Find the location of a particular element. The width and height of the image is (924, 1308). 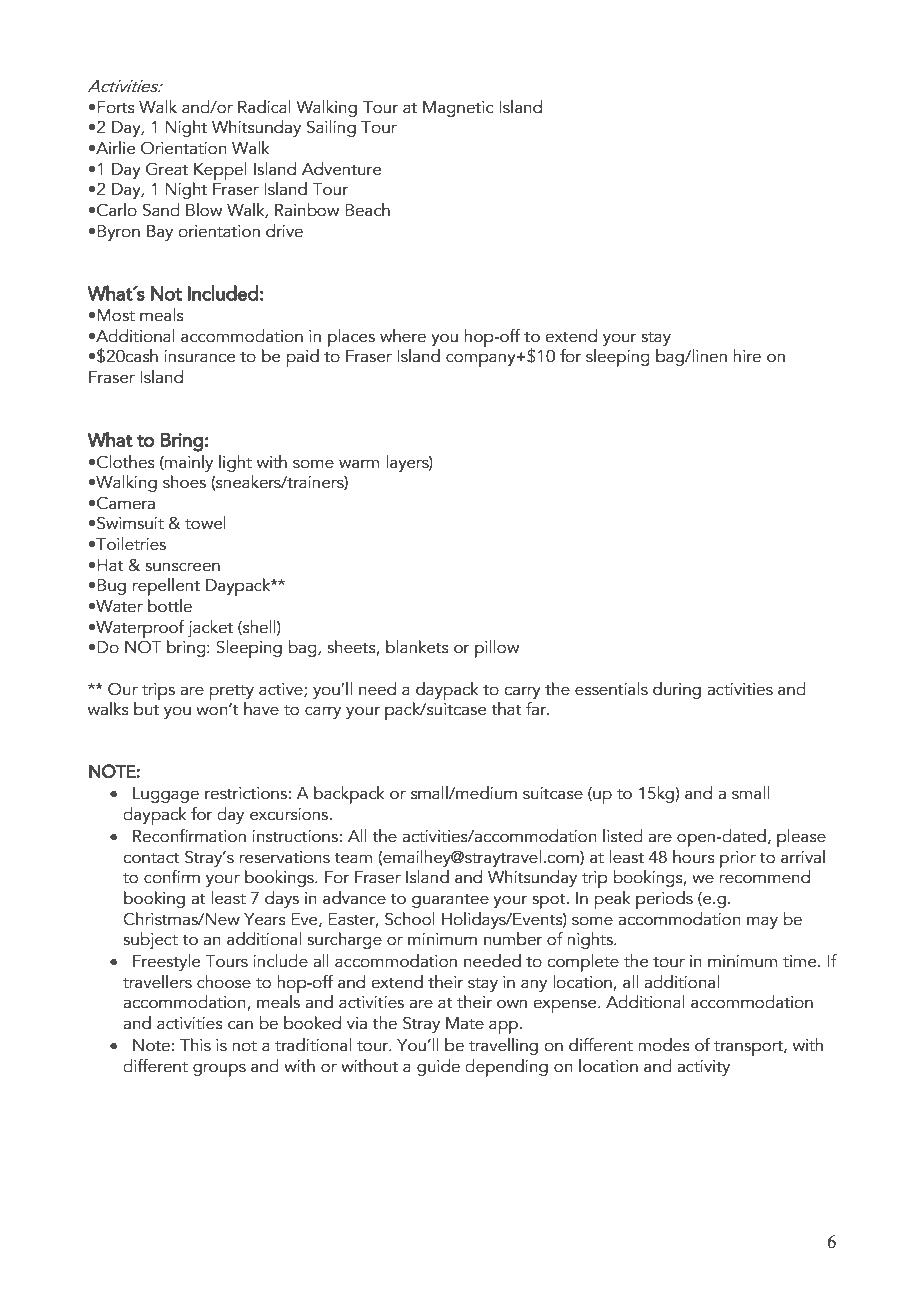

This is located at coordinates (195, 1045).
